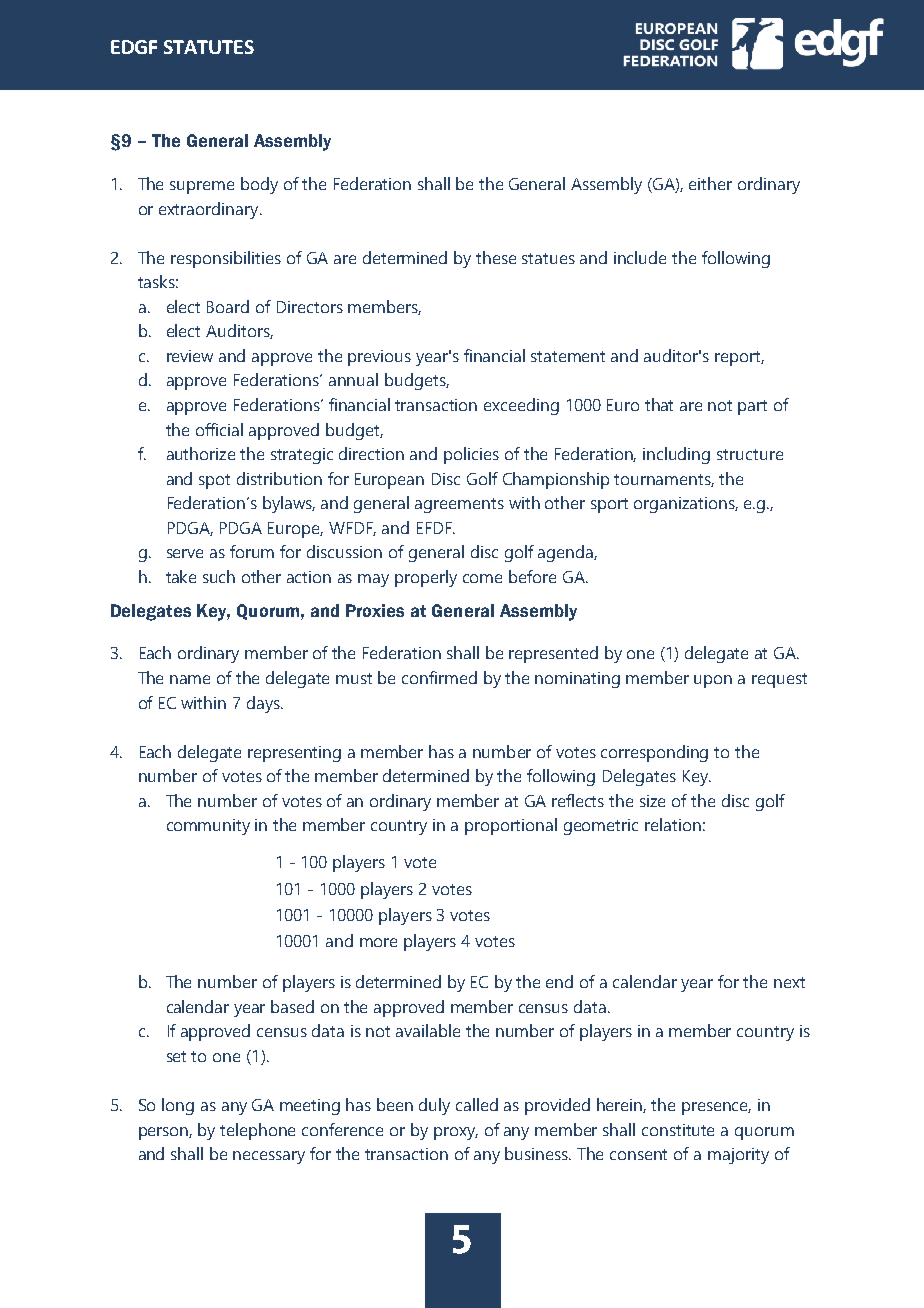  What do you see at coordinates (482, 578) in the screenshot?
I see `come` at bounding box center [482, 578].
